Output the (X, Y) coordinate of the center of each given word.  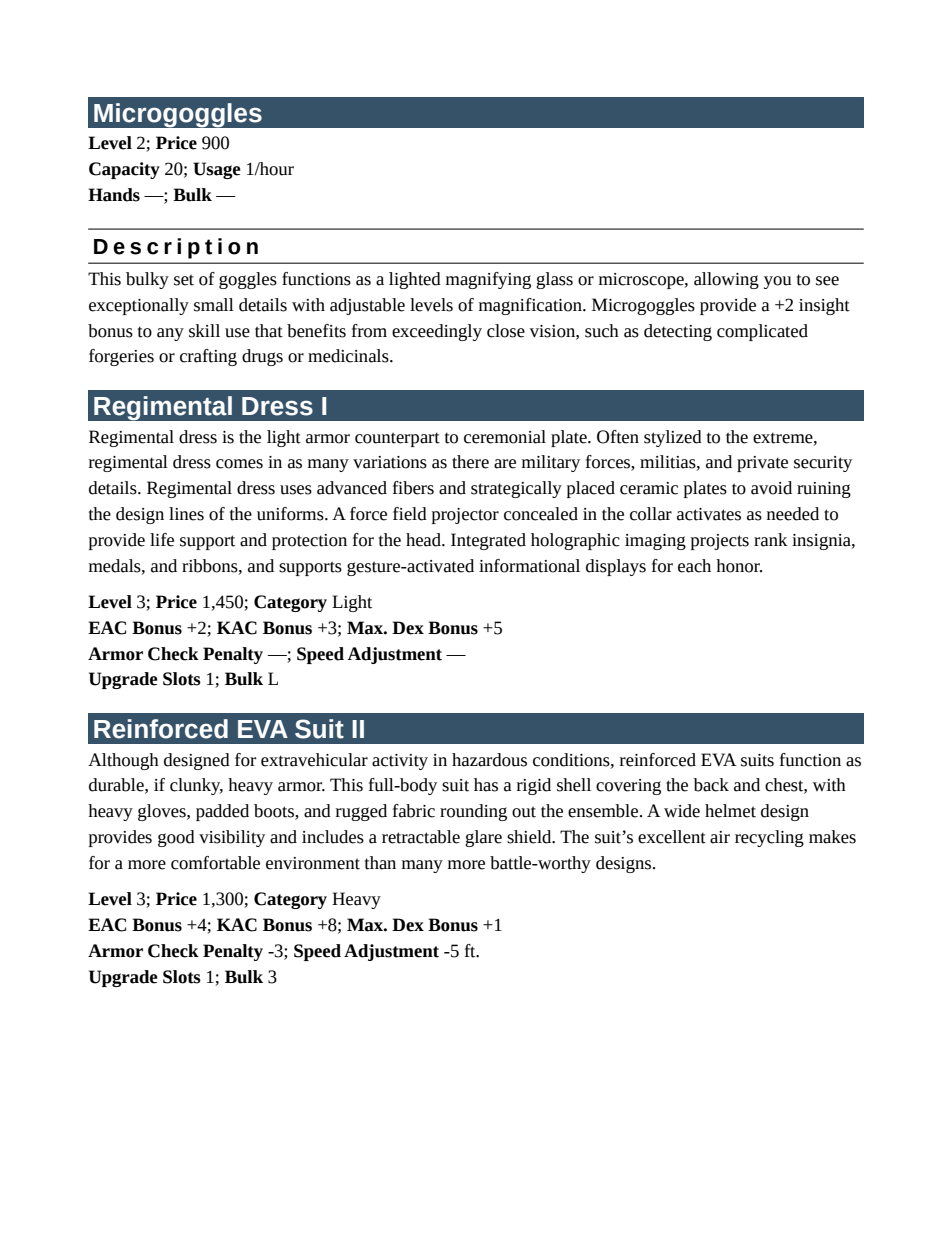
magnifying (488, 280)
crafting (208, 357)
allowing (726, 280)
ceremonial (505, 437)
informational (529, 566)
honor (739, 566)
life (162, 540)
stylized (673, 438)
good (176, 838)
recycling (769, 838)
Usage (217, 170)
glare (483, 838)
